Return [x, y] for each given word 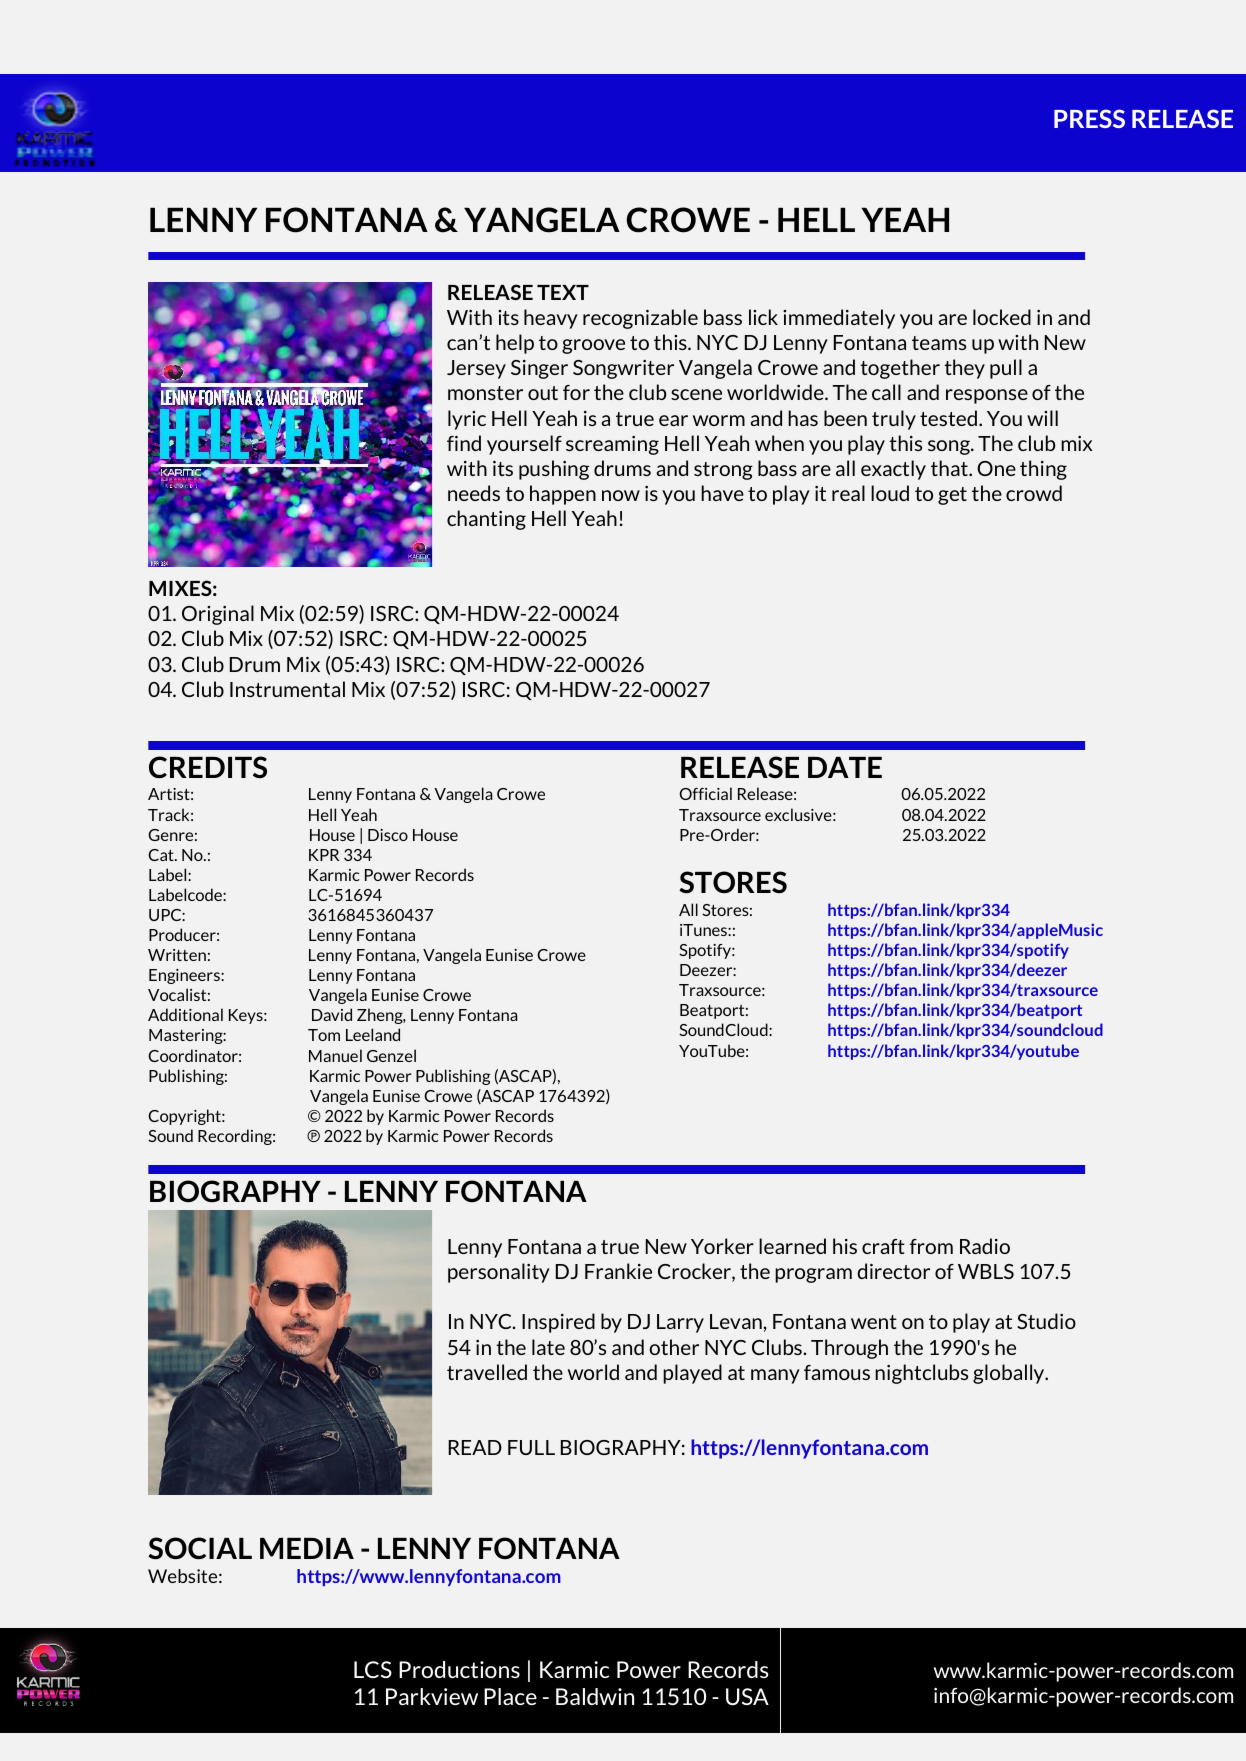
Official [706, 793]
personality [499, 1273]
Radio [985, 1246]
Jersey [476, 369]
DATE [845, 767]
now [621, 495]
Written [177, 955]
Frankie [618, 1271]
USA [747, 1696]
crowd [1034, 493]
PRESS [1089, 118]
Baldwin [595, 1696]
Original [218, 615]
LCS [373, 1669]
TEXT [563, 292]
